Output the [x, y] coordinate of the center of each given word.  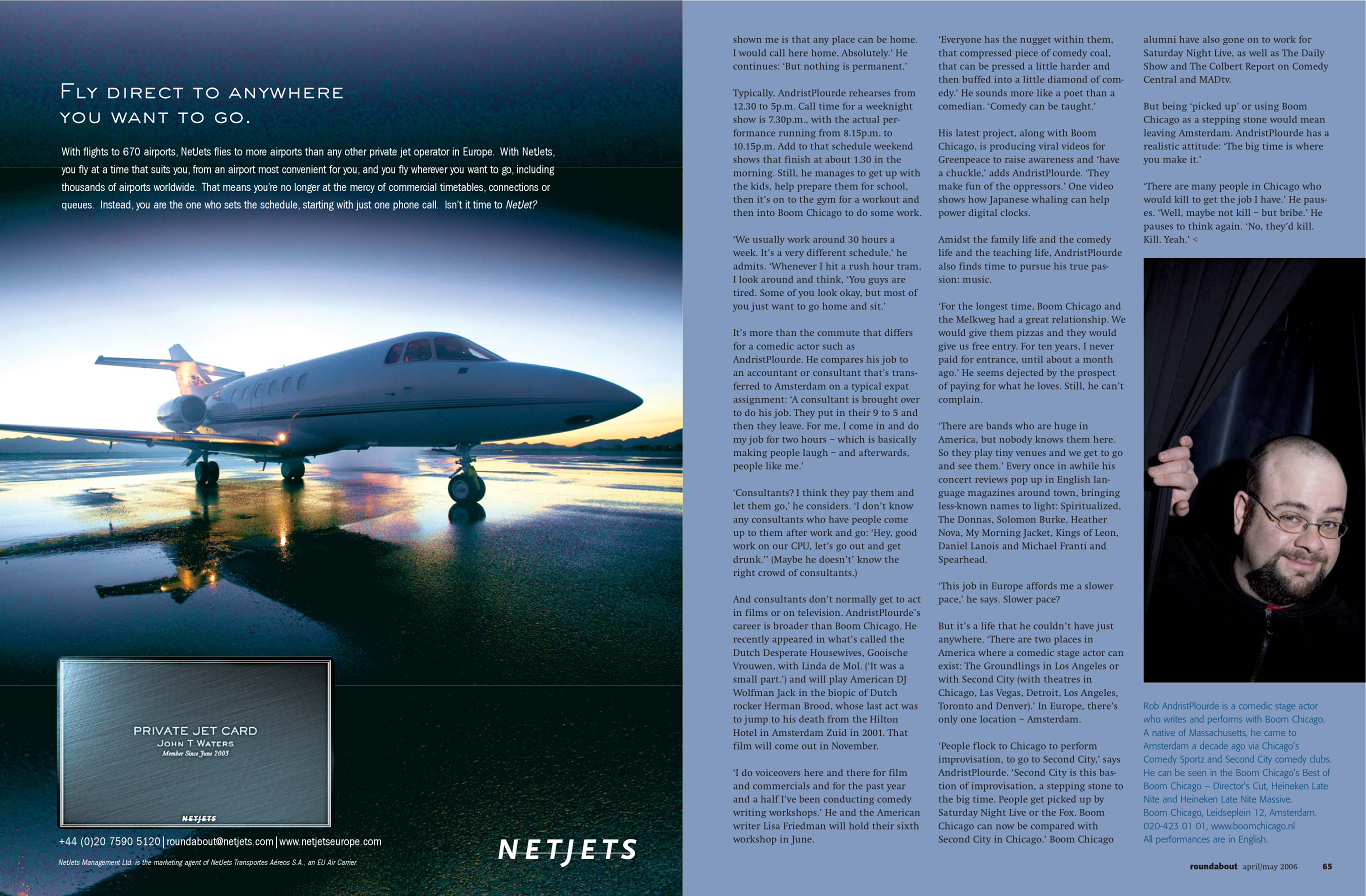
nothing [821, 67]
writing [749, 813]
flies [222, 151]
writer [746, 825]
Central [1160, 79]
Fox [1068, 812]
